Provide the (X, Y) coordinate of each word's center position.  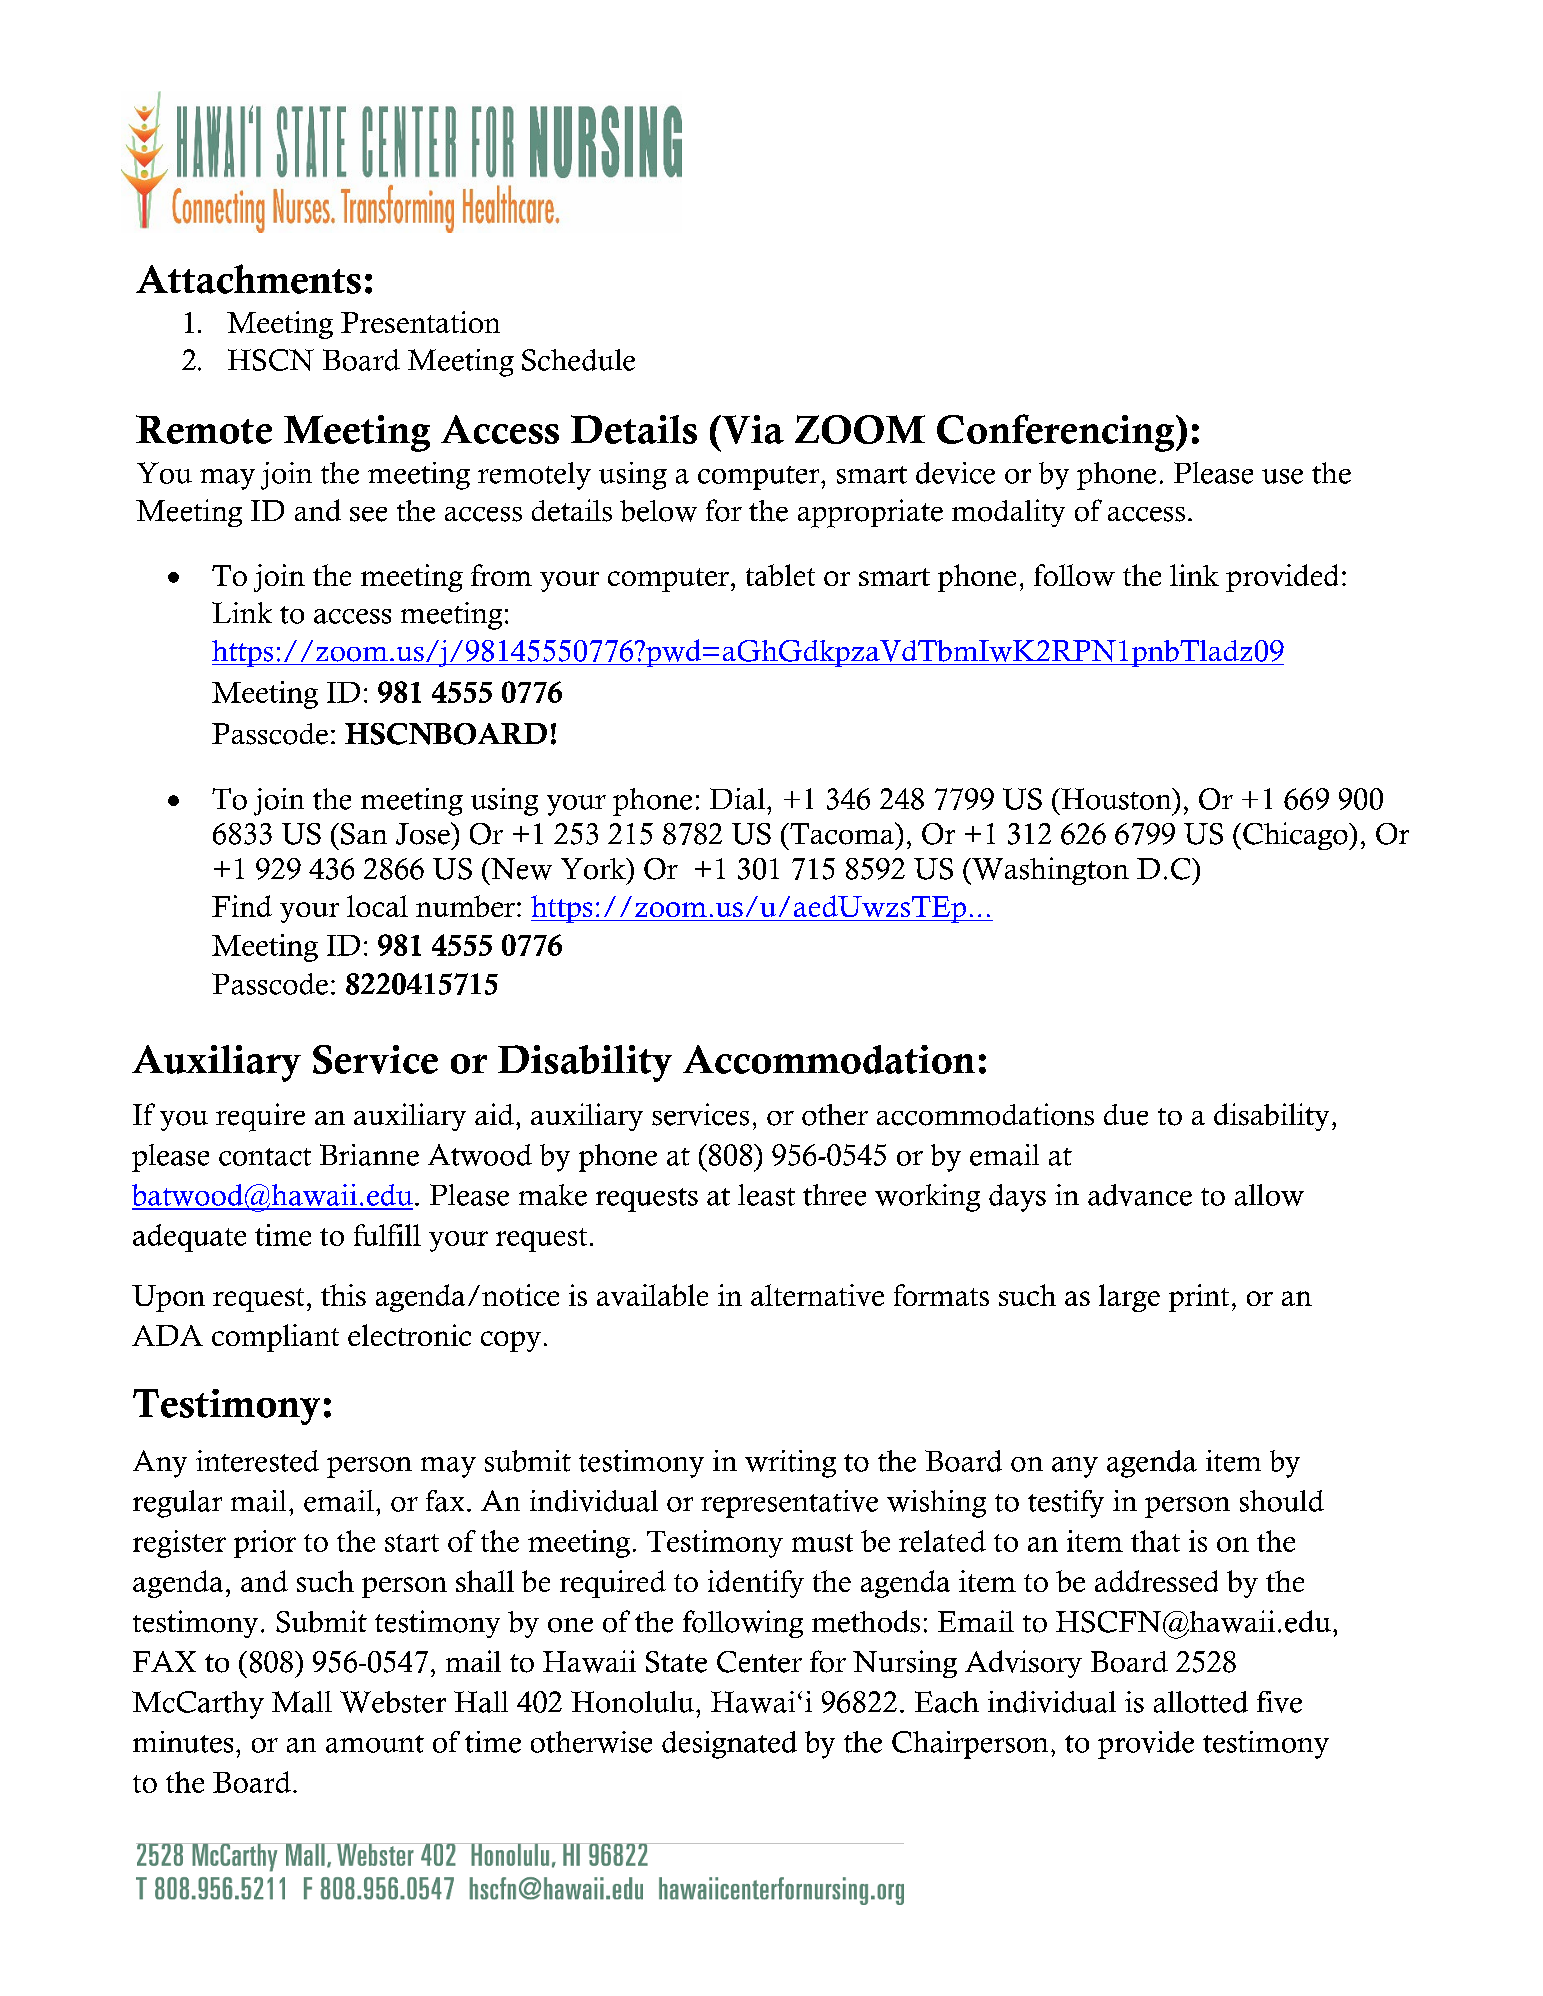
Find (242, 906)
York (594, 869)
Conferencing (1057, 433)
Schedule (578, 360)
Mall (302, 1702)
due (1126, 1115)
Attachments (248, 279)
